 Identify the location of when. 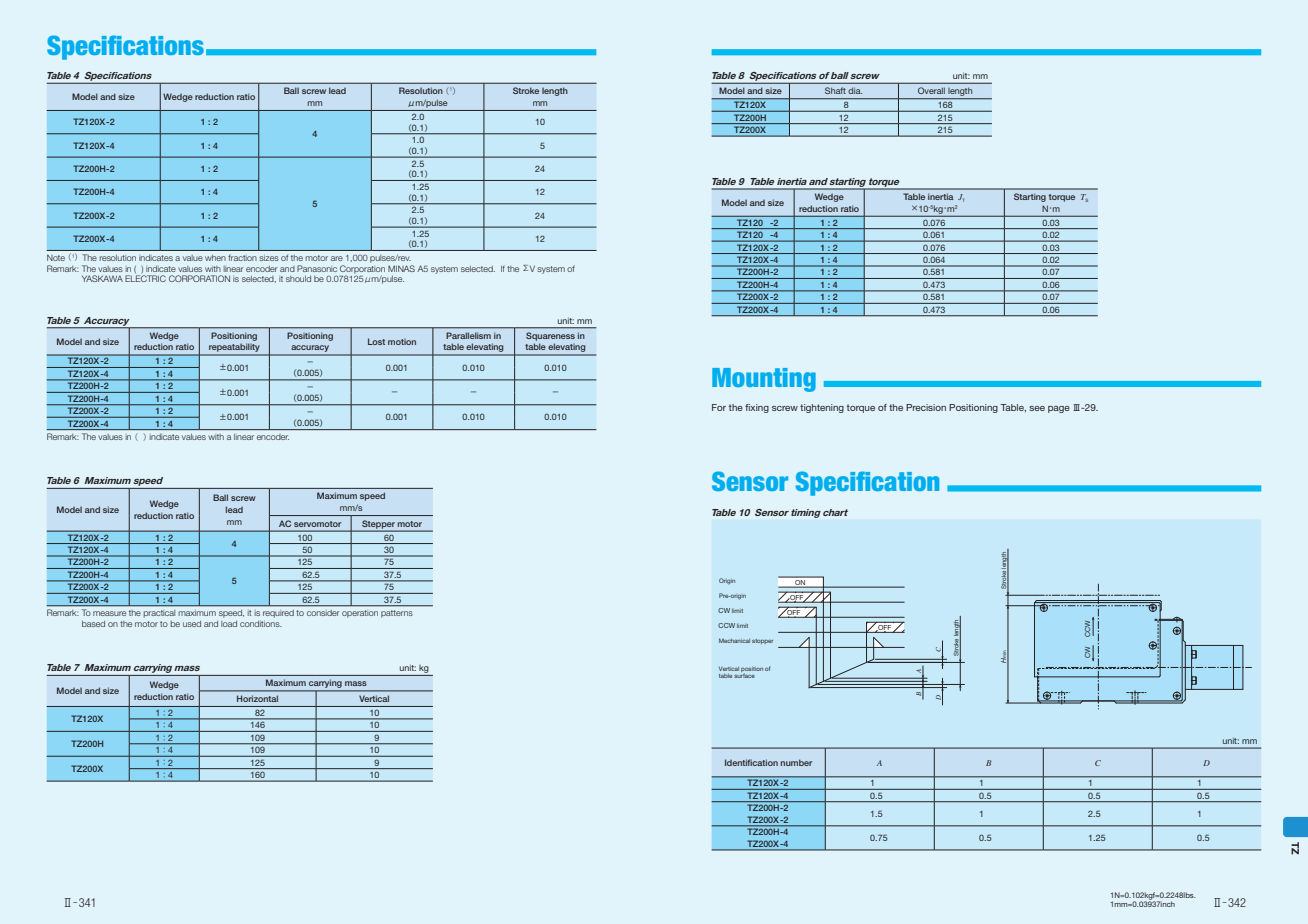
(215, 258).
